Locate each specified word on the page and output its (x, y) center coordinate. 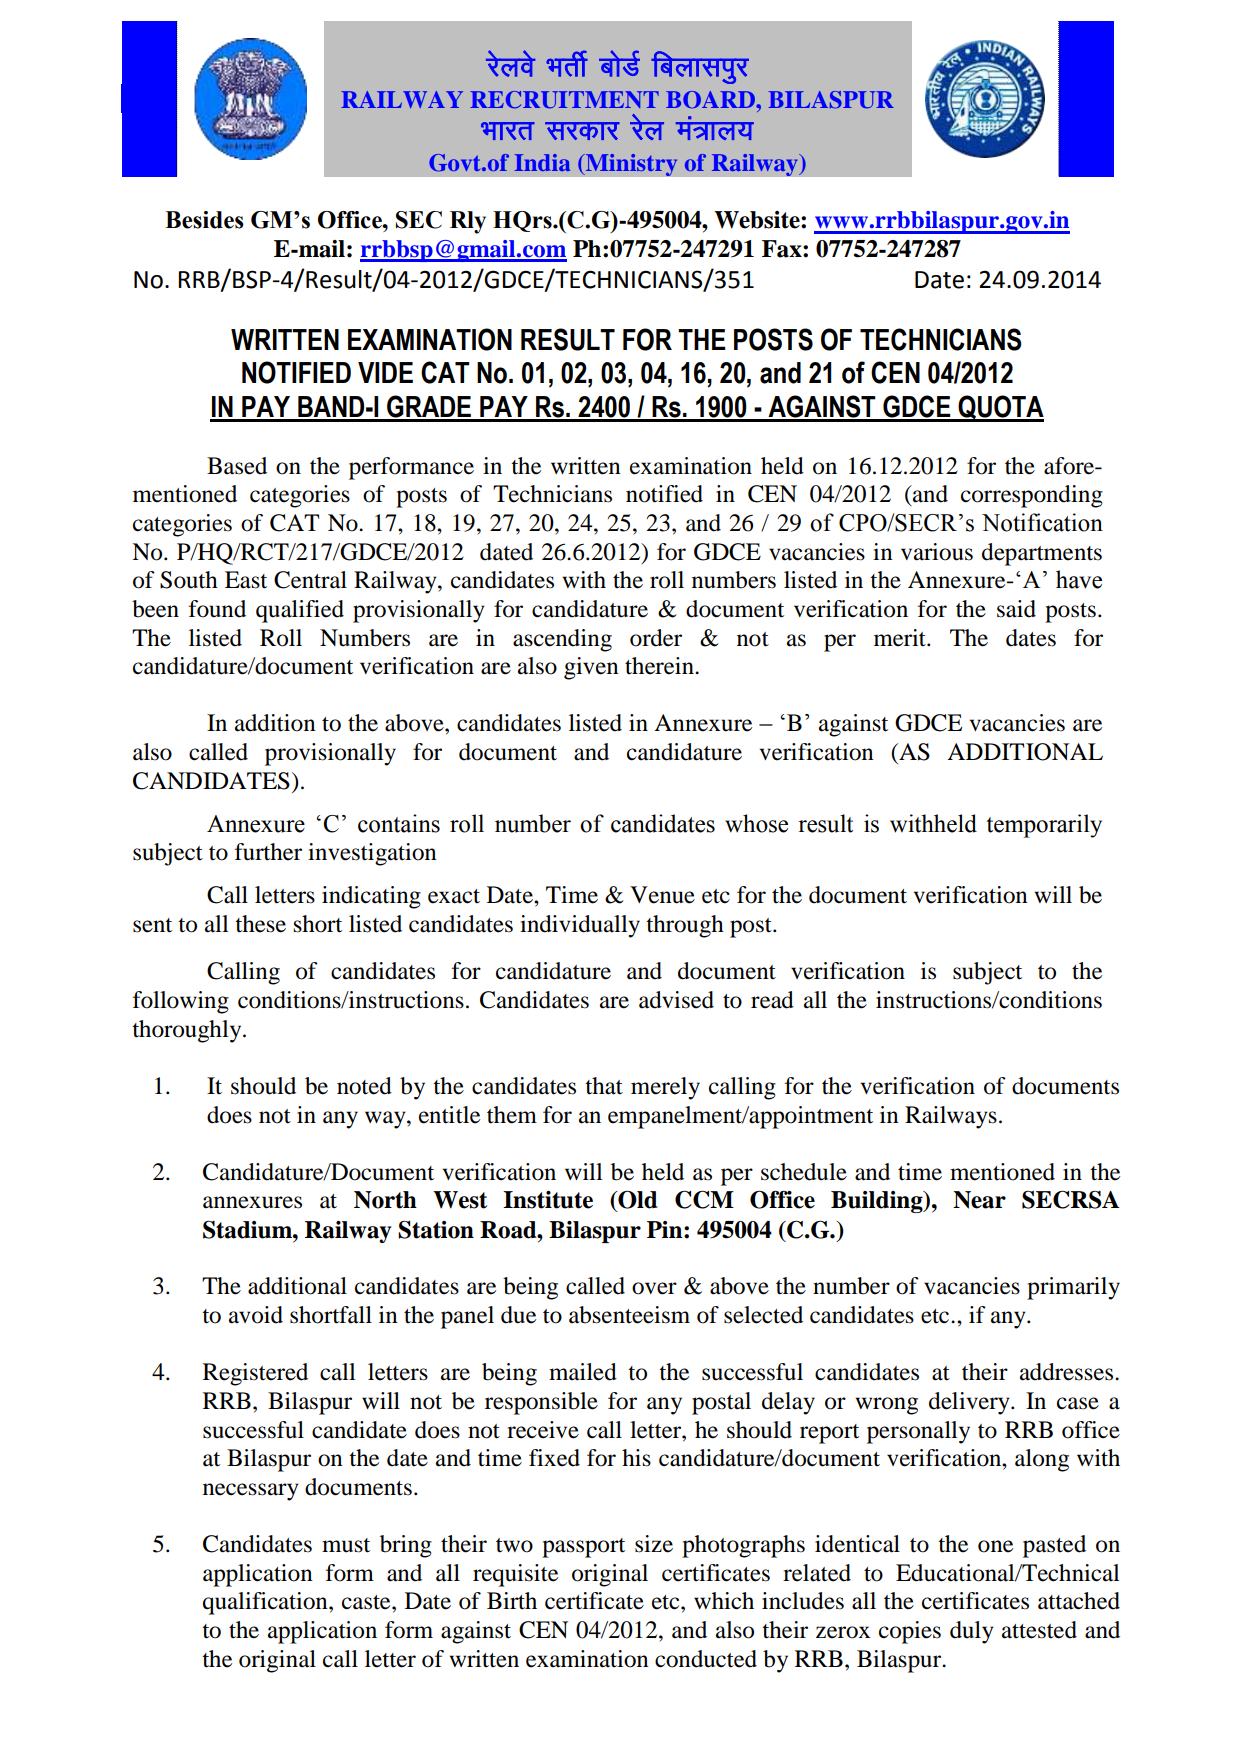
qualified (300, 611)
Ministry (630, 164)
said (1016, 609)
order (656, 638)
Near (979, 1200)
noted (364, 1086)
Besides (204, 220)
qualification (266, 1603)
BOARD (710, 100)
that (604, 1086)
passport (583, 1548)
